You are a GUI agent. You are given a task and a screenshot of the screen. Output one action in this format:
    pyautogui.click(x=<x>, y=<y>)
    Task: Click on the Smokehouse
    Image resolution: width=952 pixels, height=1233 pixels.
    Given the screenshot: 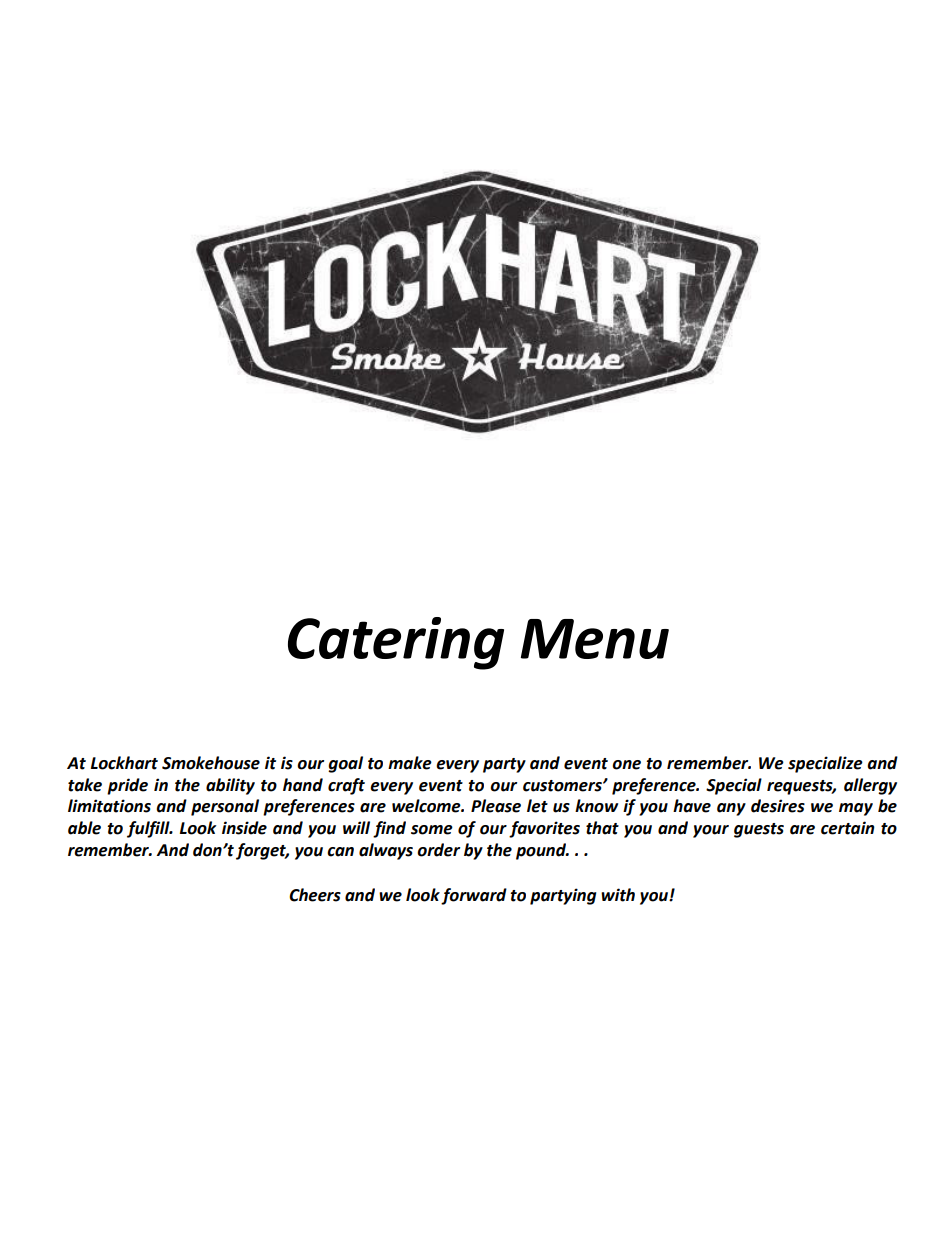 What is the action you would take?
    pyautogui.click(x=211, y=763)
